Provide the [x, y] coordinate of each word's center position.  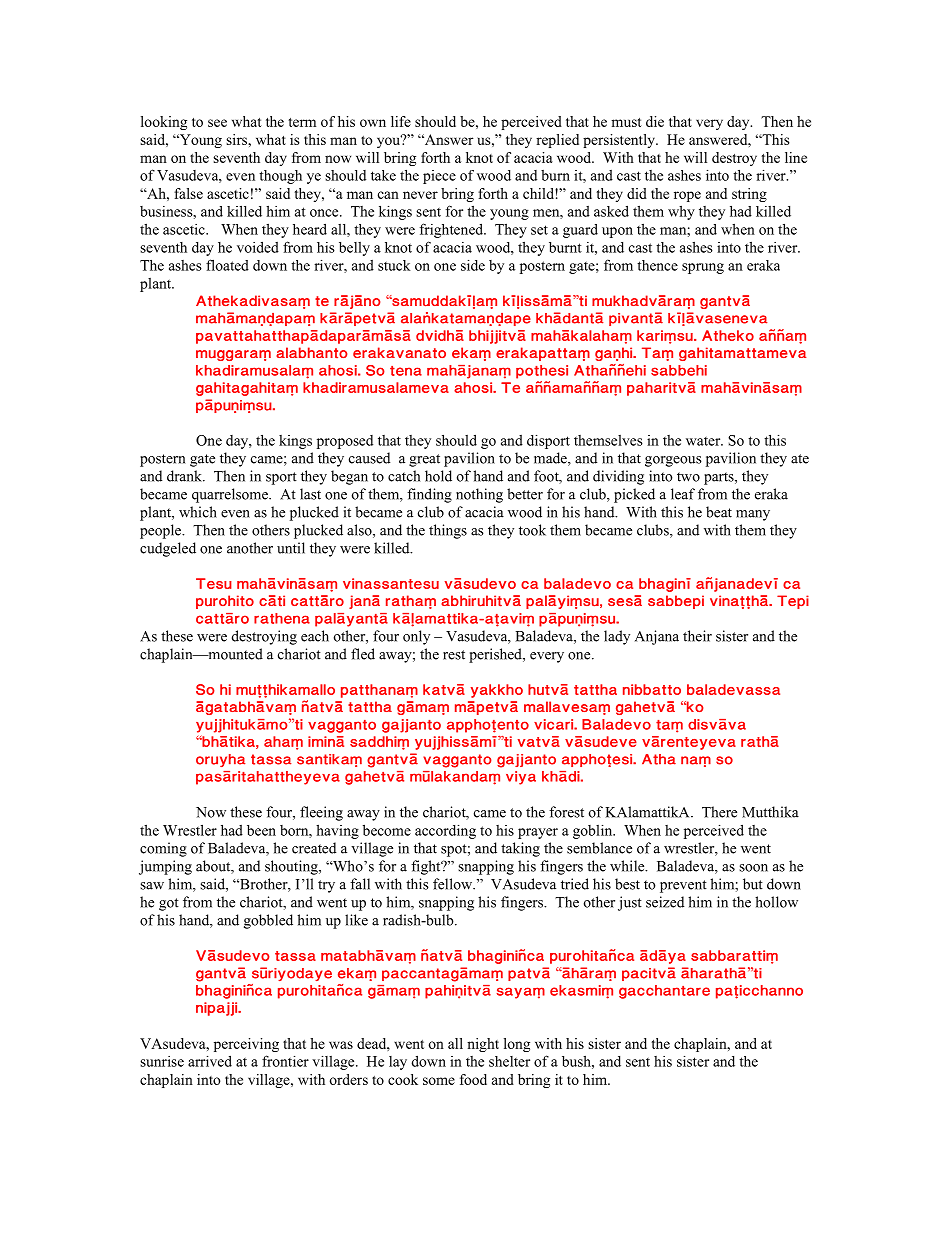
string [749, 195]
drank [185, 476]
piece [439, 177]
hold [438, 476]
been [261, 830]
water [704, 441]
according [445, 831]
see [217, 123]
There [719, 812]
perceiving [246, 1045]
